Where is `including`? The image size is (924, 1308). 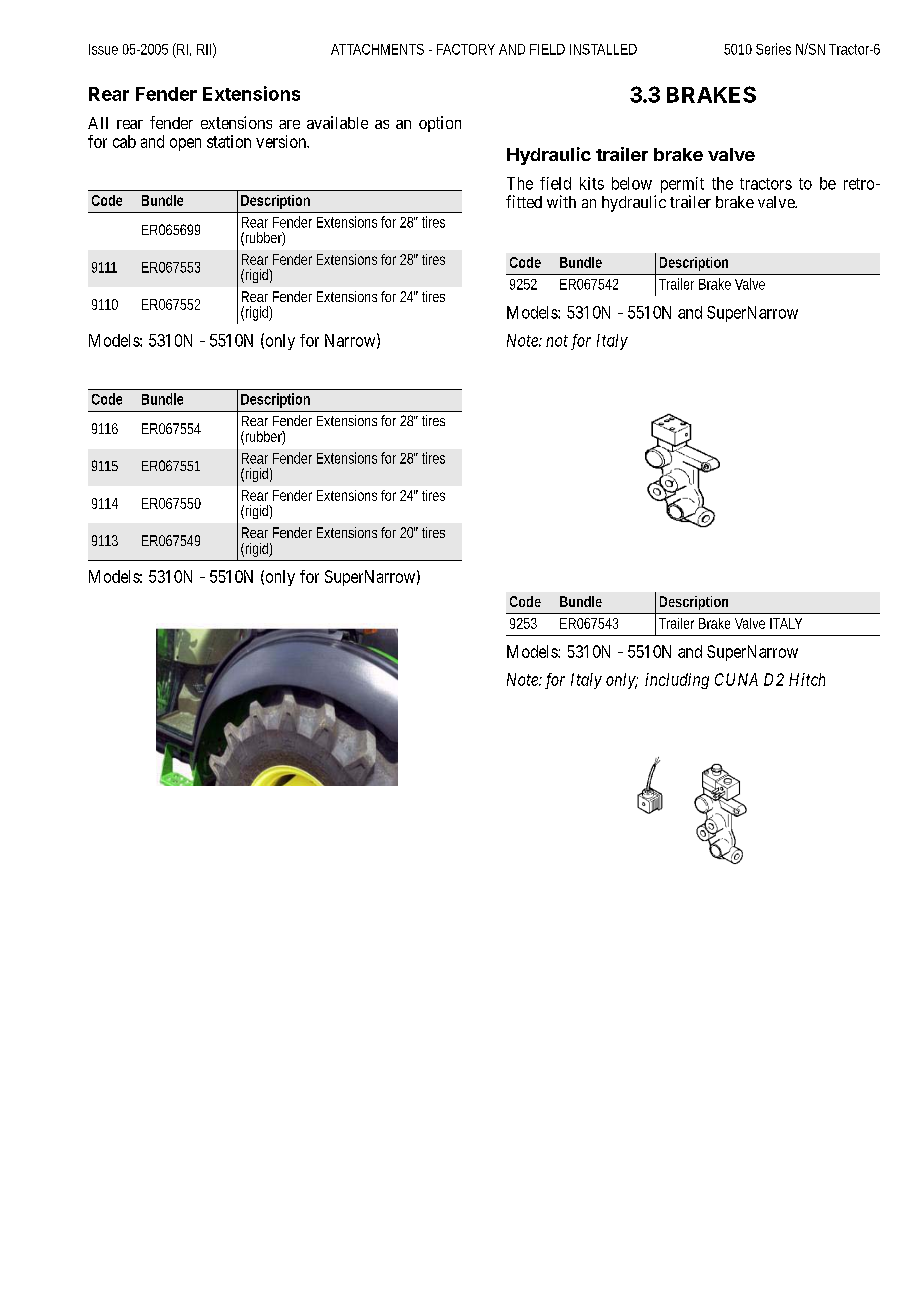
including is located at coordinates (677, 681).
